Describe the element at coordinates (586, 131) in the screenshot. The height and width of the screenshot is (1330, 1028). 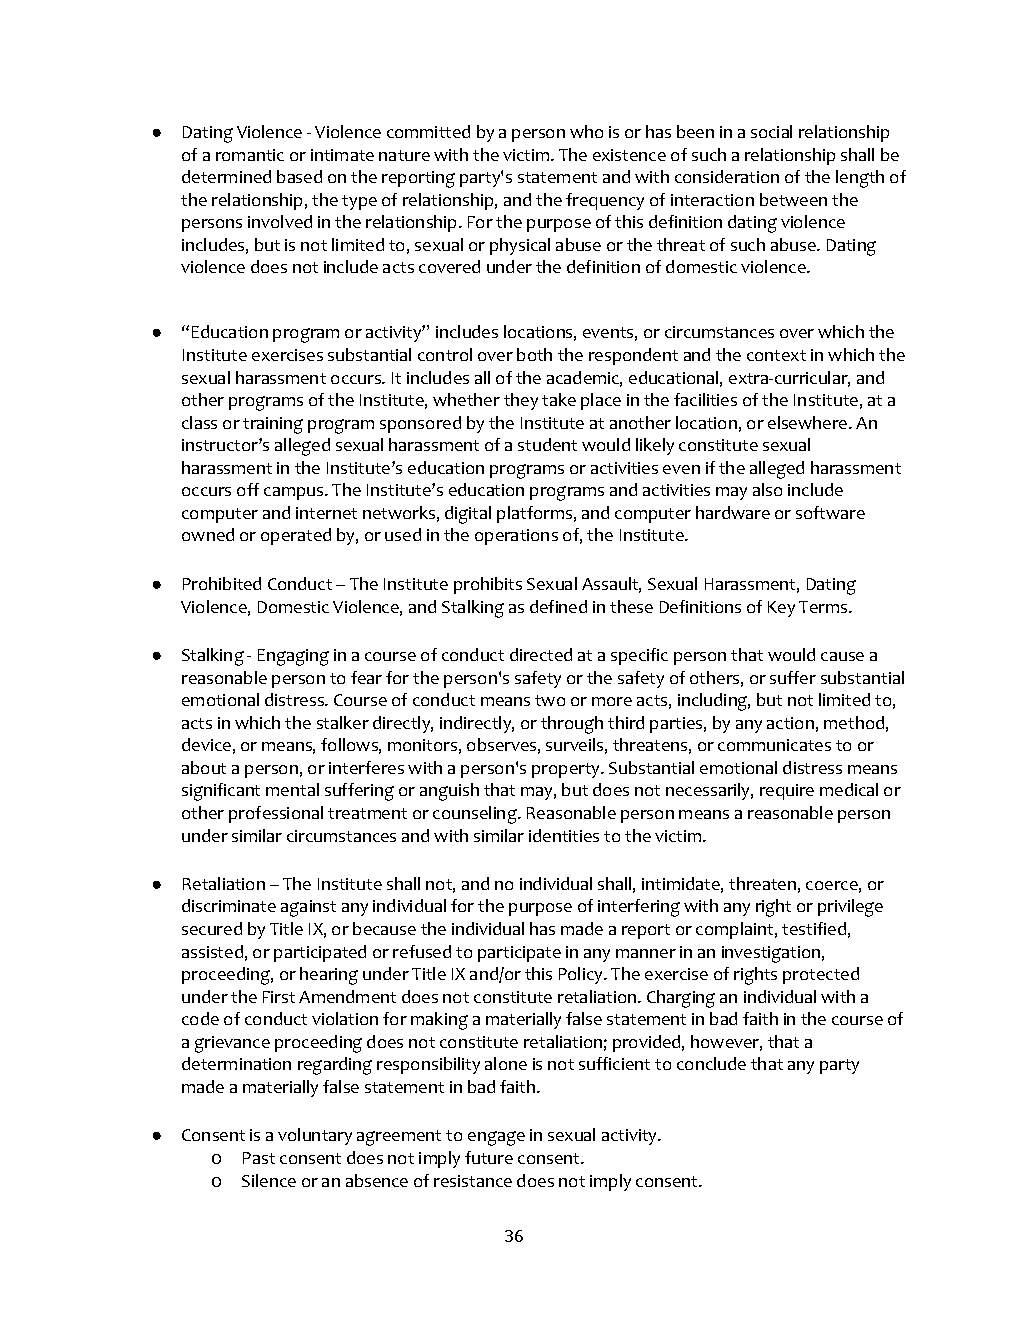
I see `who` at that location.
